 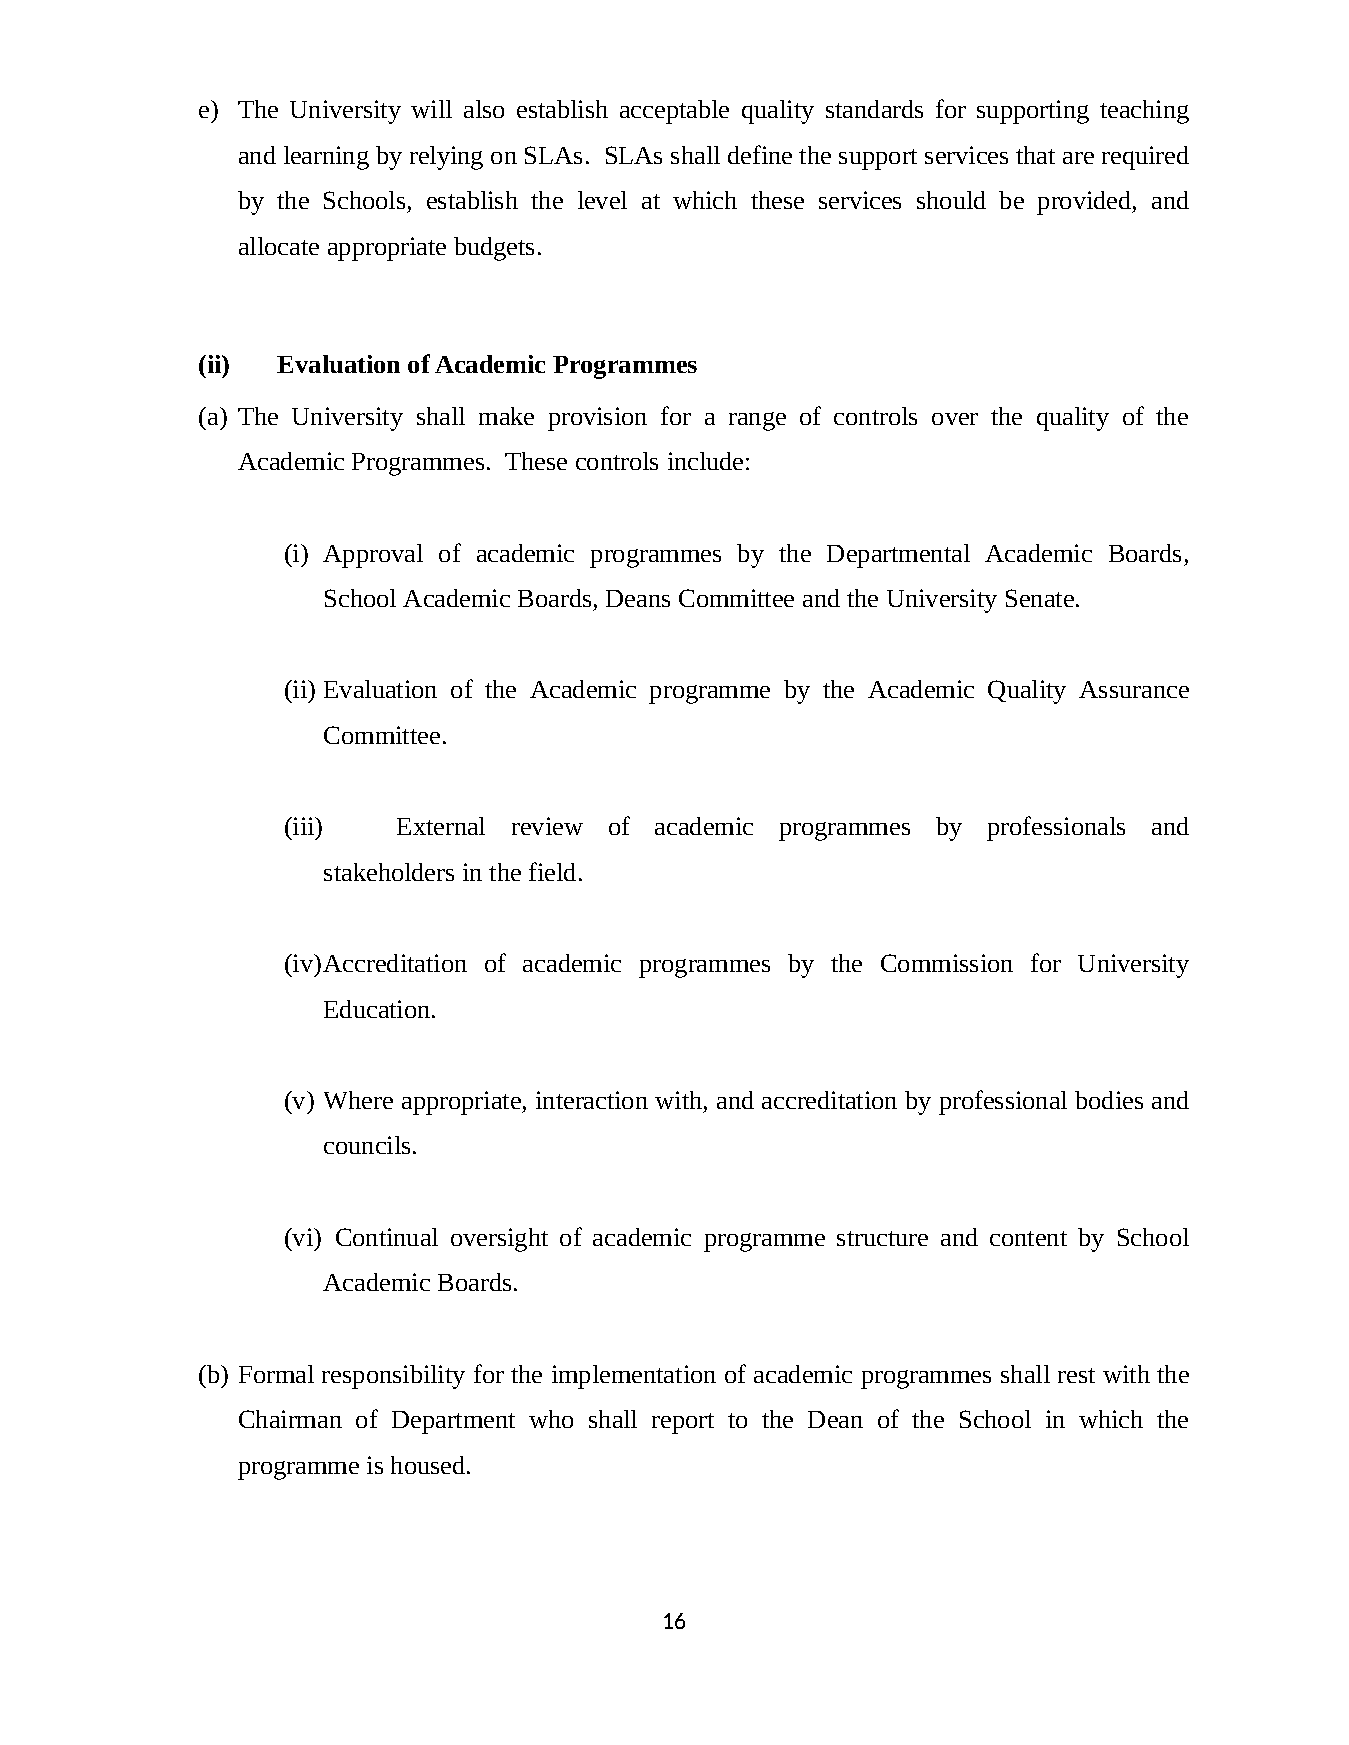 What do you see at coordinates (441, 826) in the page?
I see `External` at bounding box center [441, 826].
